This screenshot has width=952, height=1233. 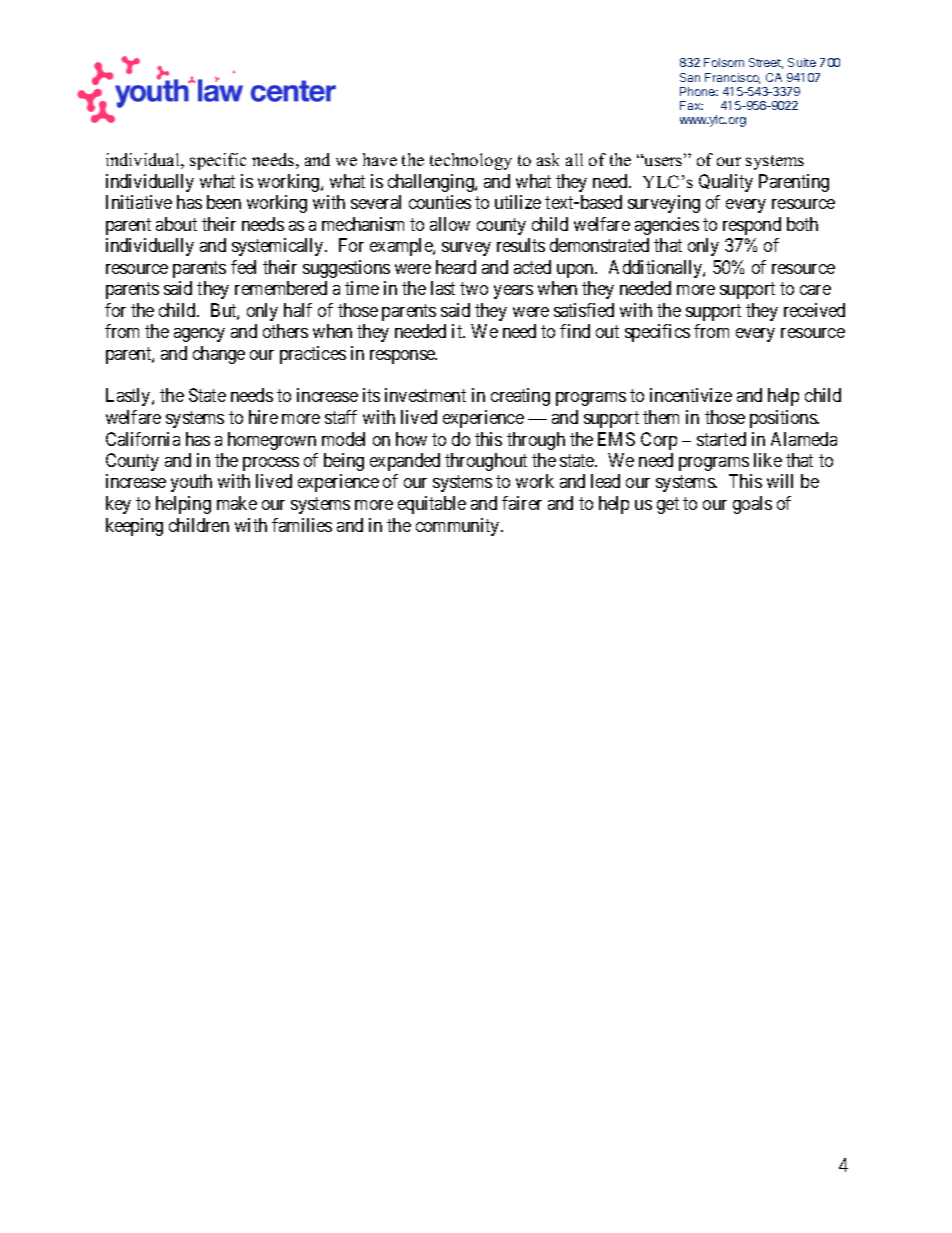 What do you see at coordinates (219, 355) in the screenshot?
I see `change` at bounding box center [219, 355].
